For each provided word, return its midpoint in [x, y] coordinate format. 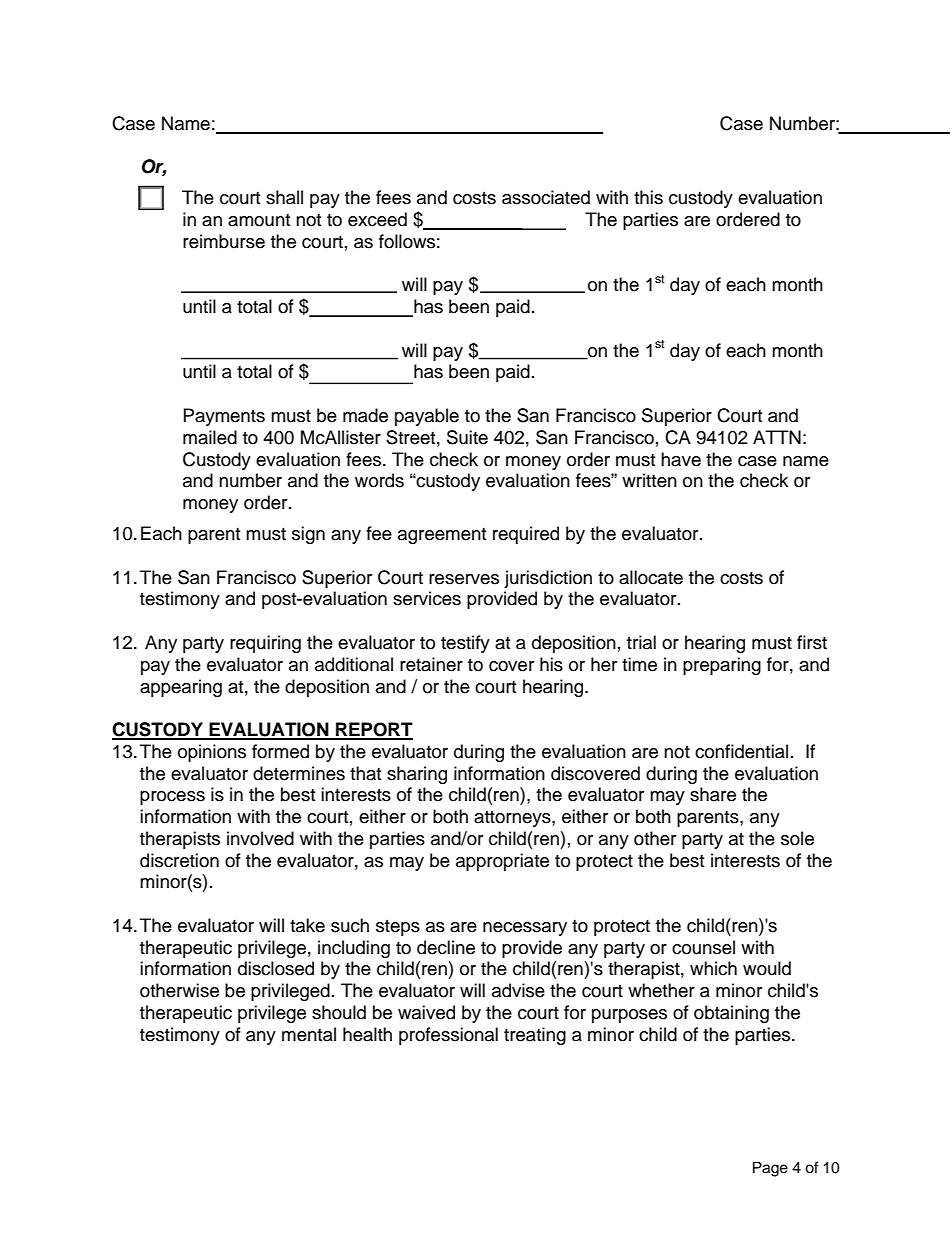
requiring [265, 644]
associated [546, 197]
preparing [722, 666]
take [307, 925]
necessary [525, 929]
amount [259, 220]
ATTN [777, 437]
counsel [703, 947]
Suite [467, 437]
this [648, 197]
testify [465, 644]
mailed [210, 437]
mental [309, 1034]
